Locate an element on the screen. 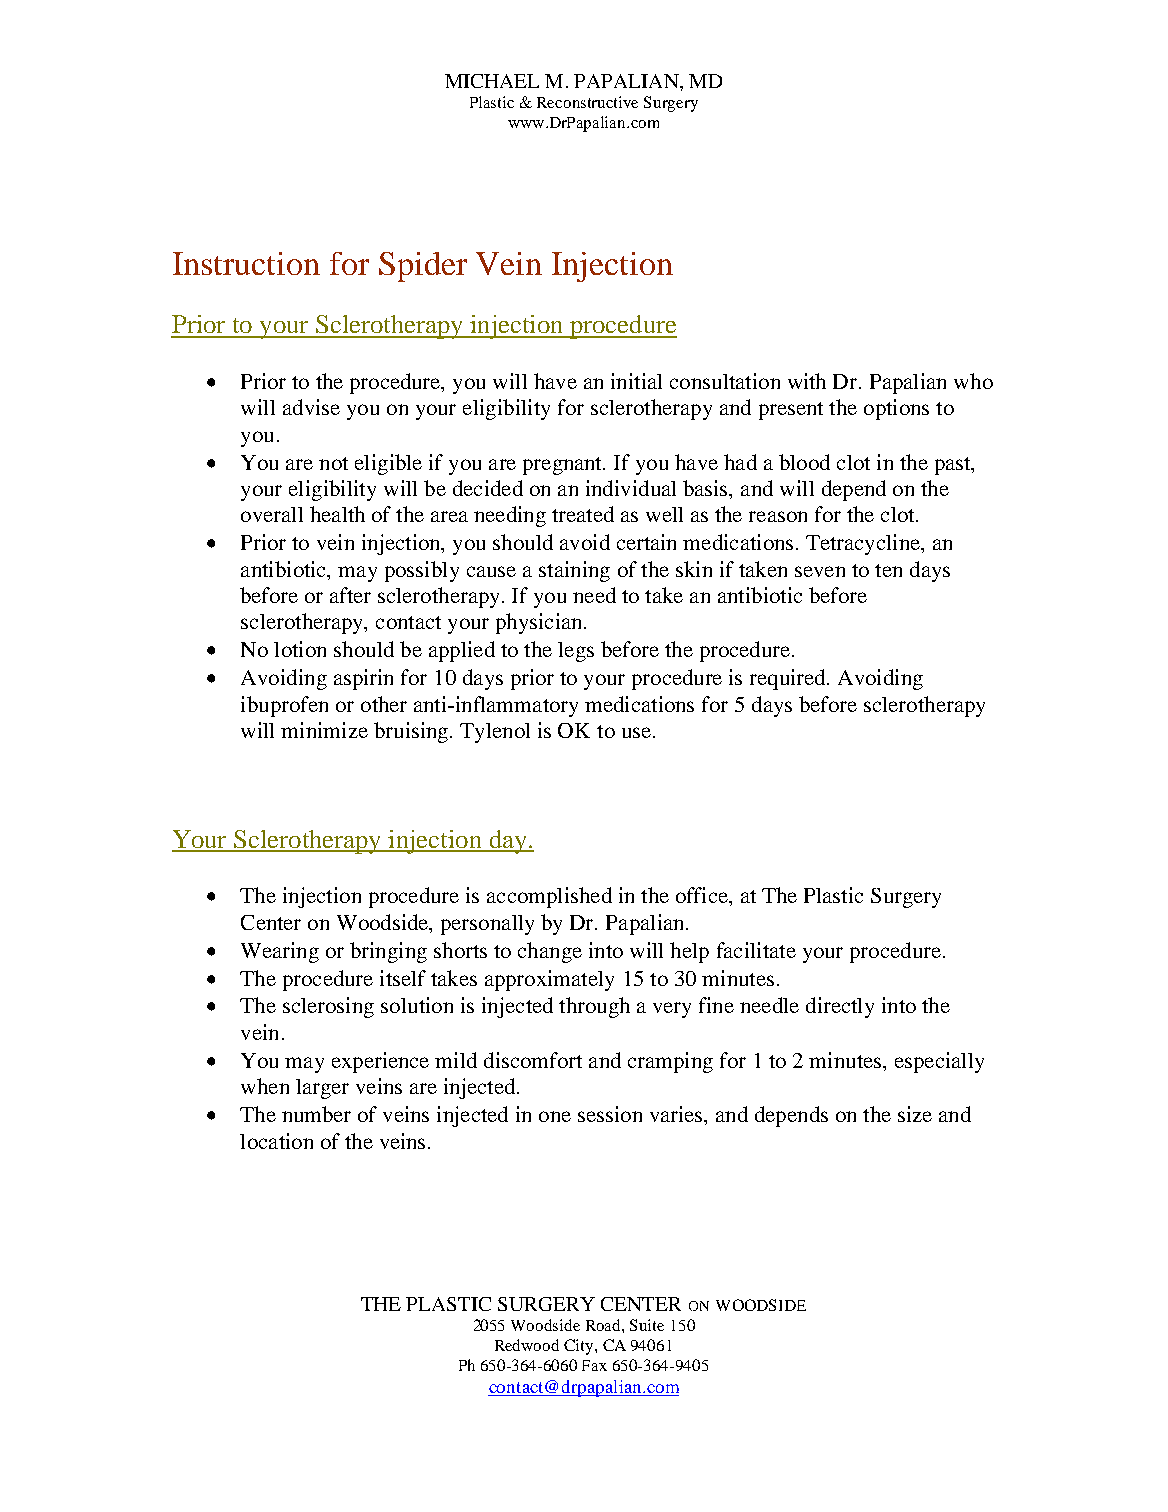 The width and height of the screenshot is (1168, 1512). Redwood is located at coordinates (527, 1345).
